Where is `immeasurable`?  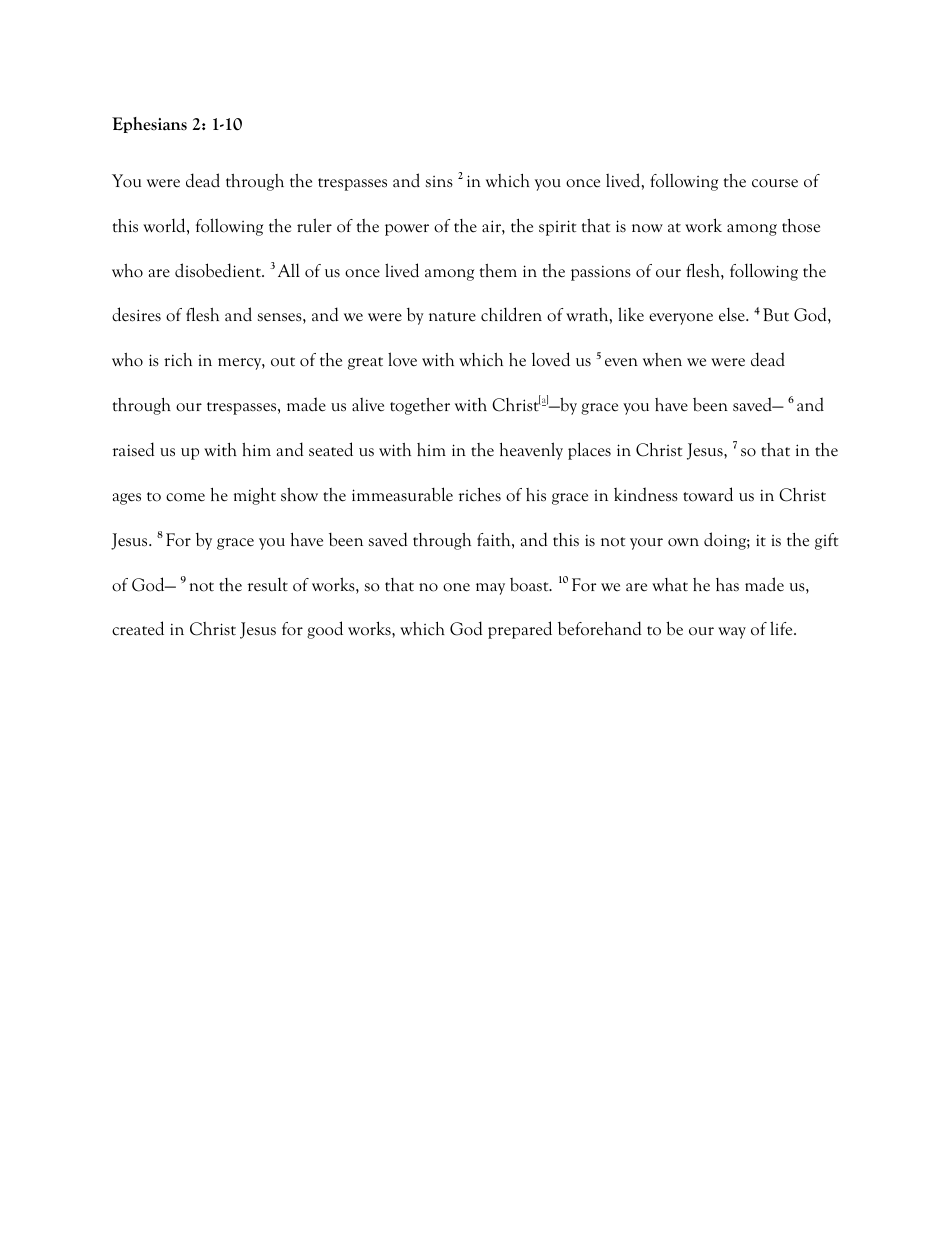
immeasurable is located at coordinates (402, 494).
